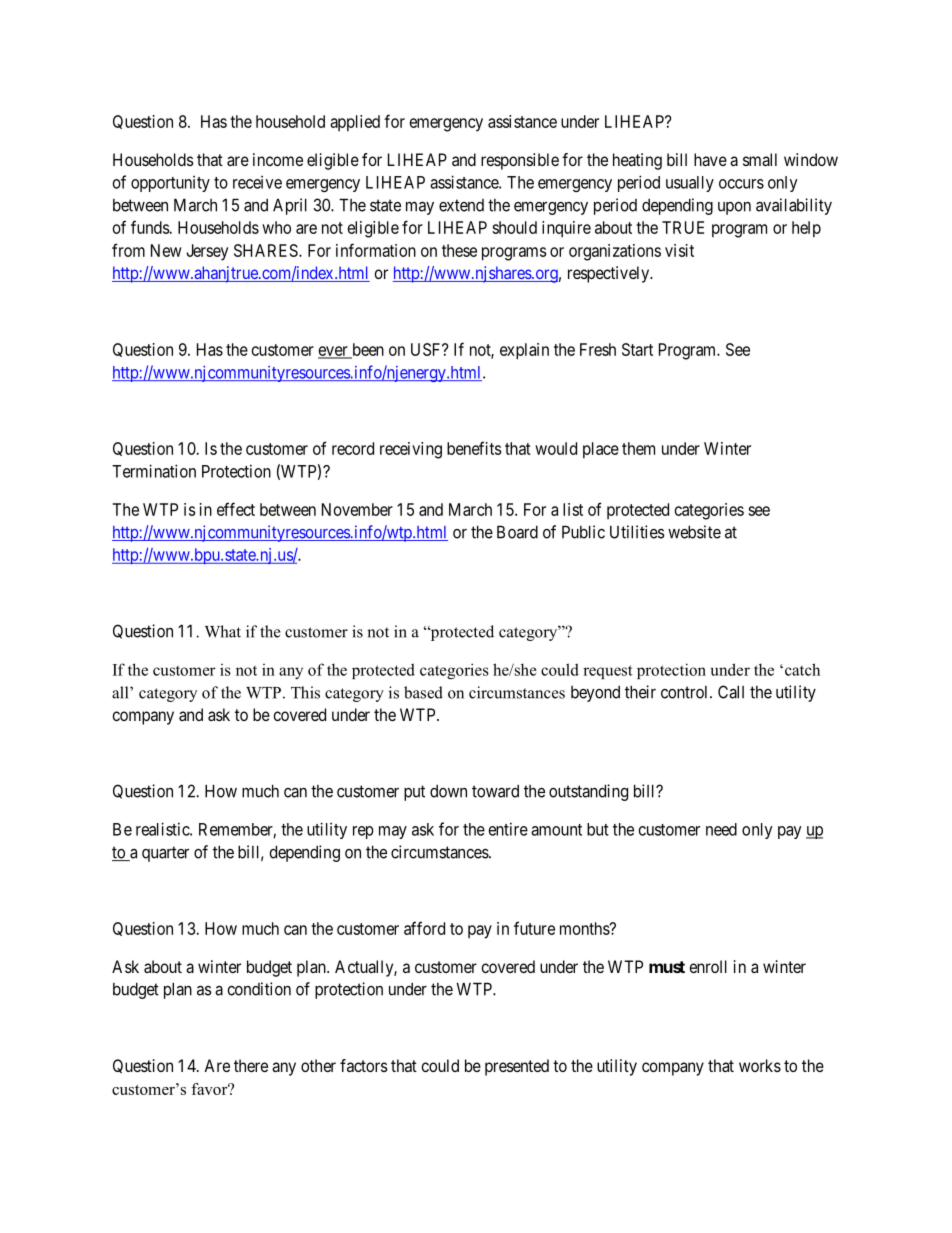 The height and width of the document is (1233, 952). Describe the element at coordinates (520, 161) in the document. I see `responsible` at that location.
